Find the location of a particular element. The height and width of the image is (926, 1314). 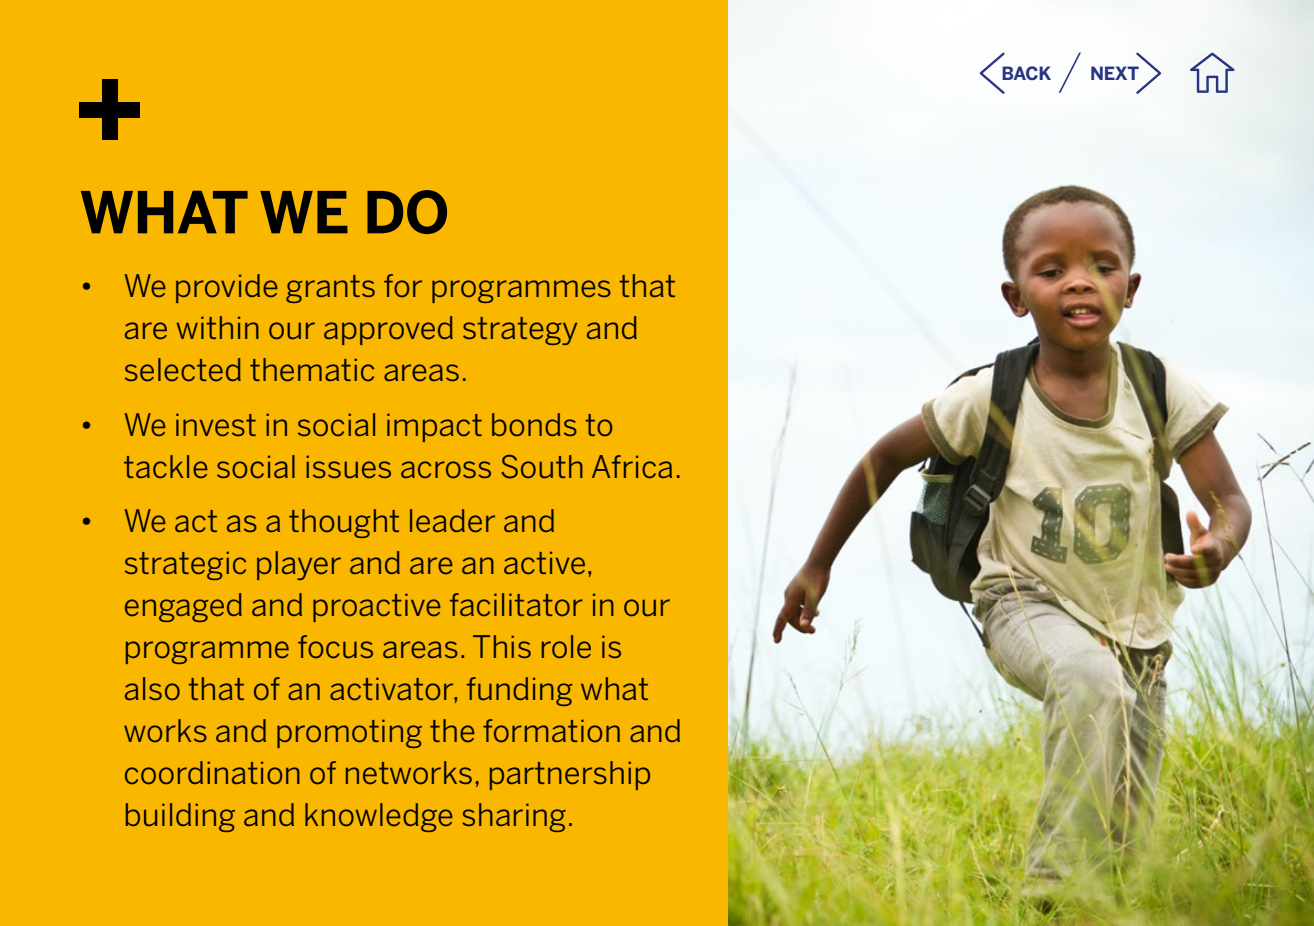

BACK is located at coordinates (1026, 73).
